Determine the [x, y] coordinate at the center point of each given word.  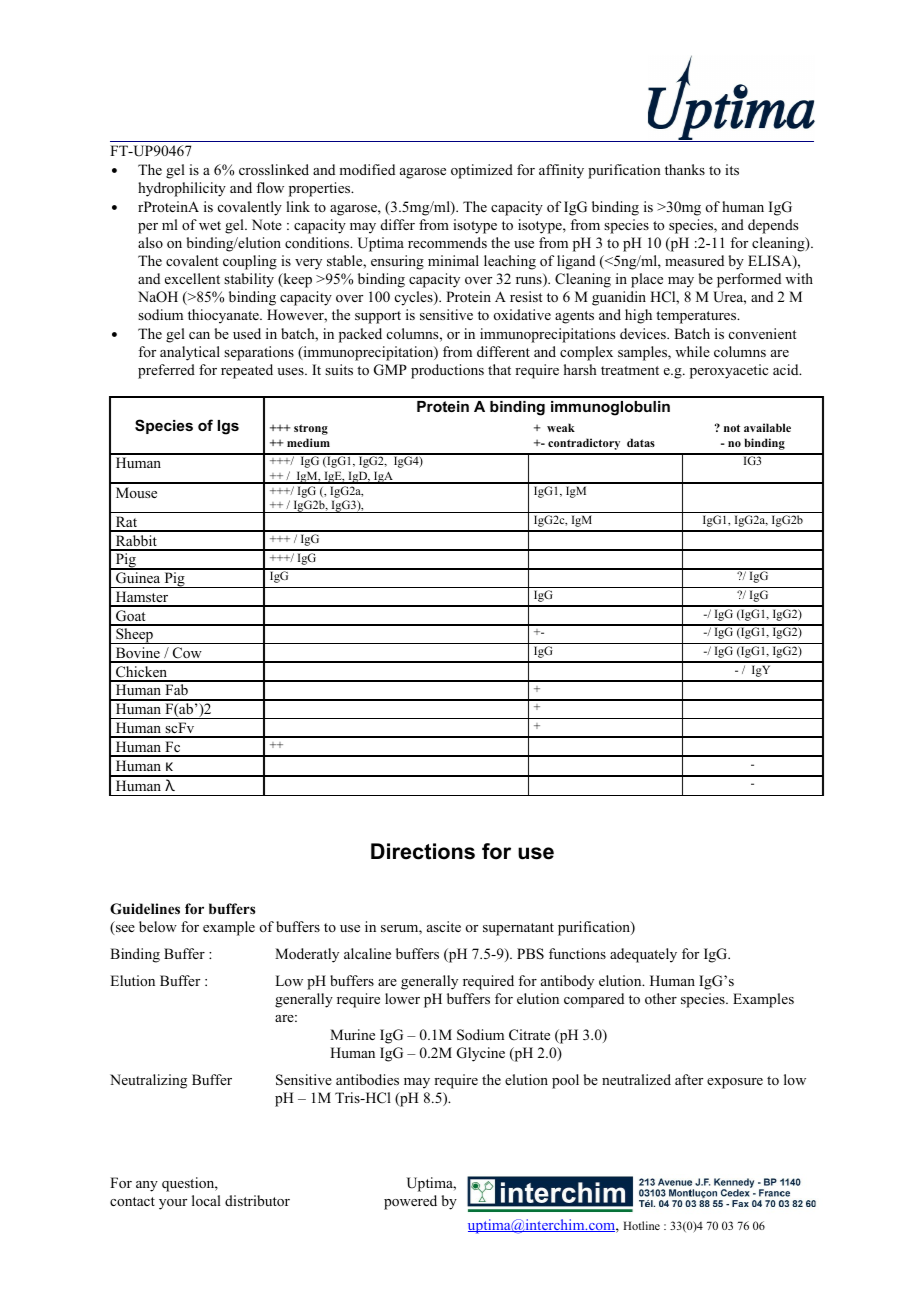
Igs [228, 427]
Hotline [641, 1225]
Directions [423, 851]
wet [210, 225]
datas [641, 442]
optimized [482, 171]
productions [447, 371]
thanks [685, 169]
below [158, 927]
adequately [643, 955]
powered [410, 1202]
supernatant [518, 929]
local [206, 1200]
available [767, 427]
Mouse [136, 492]
